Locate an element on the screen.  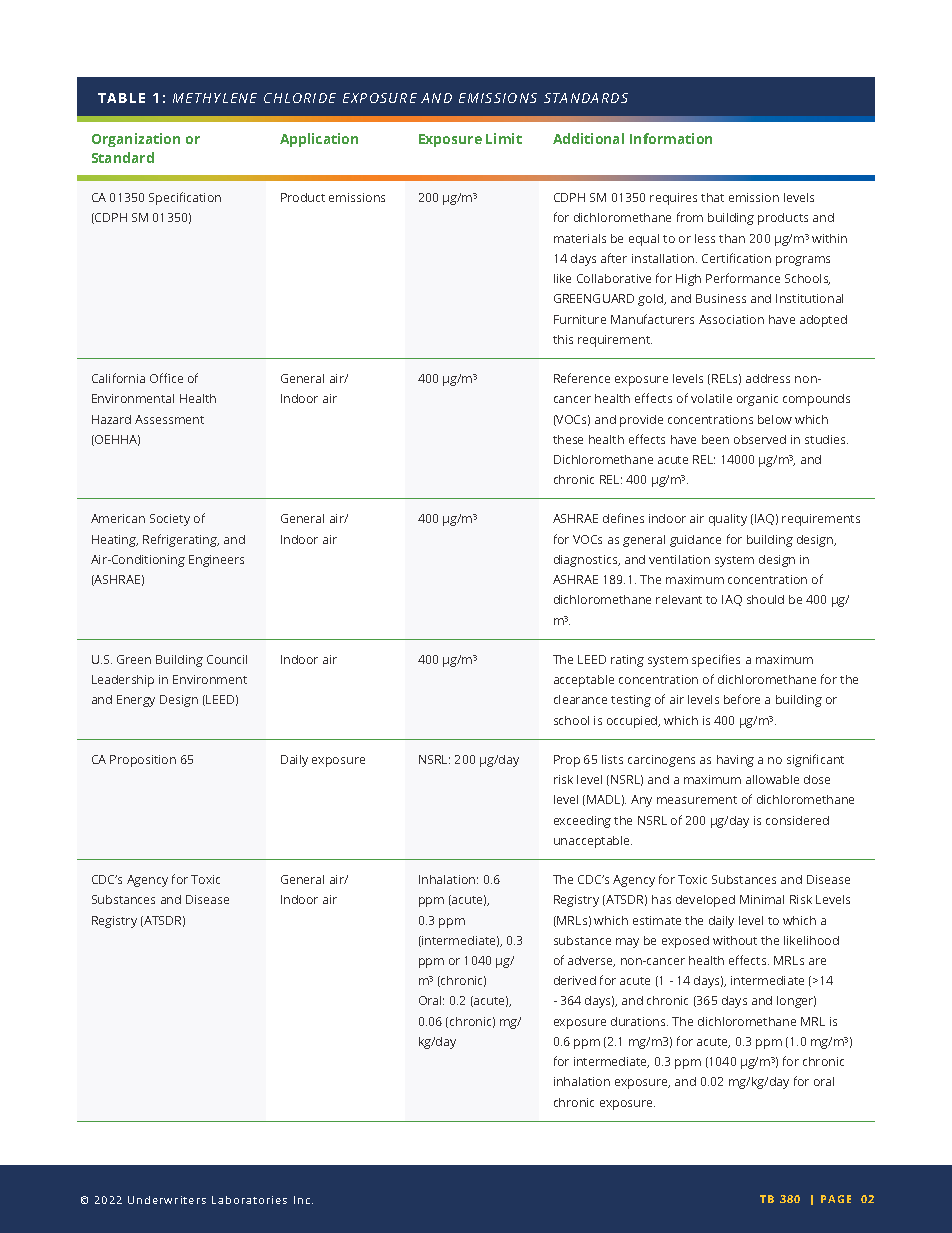
Limit is located at coordinates (504, 138).
